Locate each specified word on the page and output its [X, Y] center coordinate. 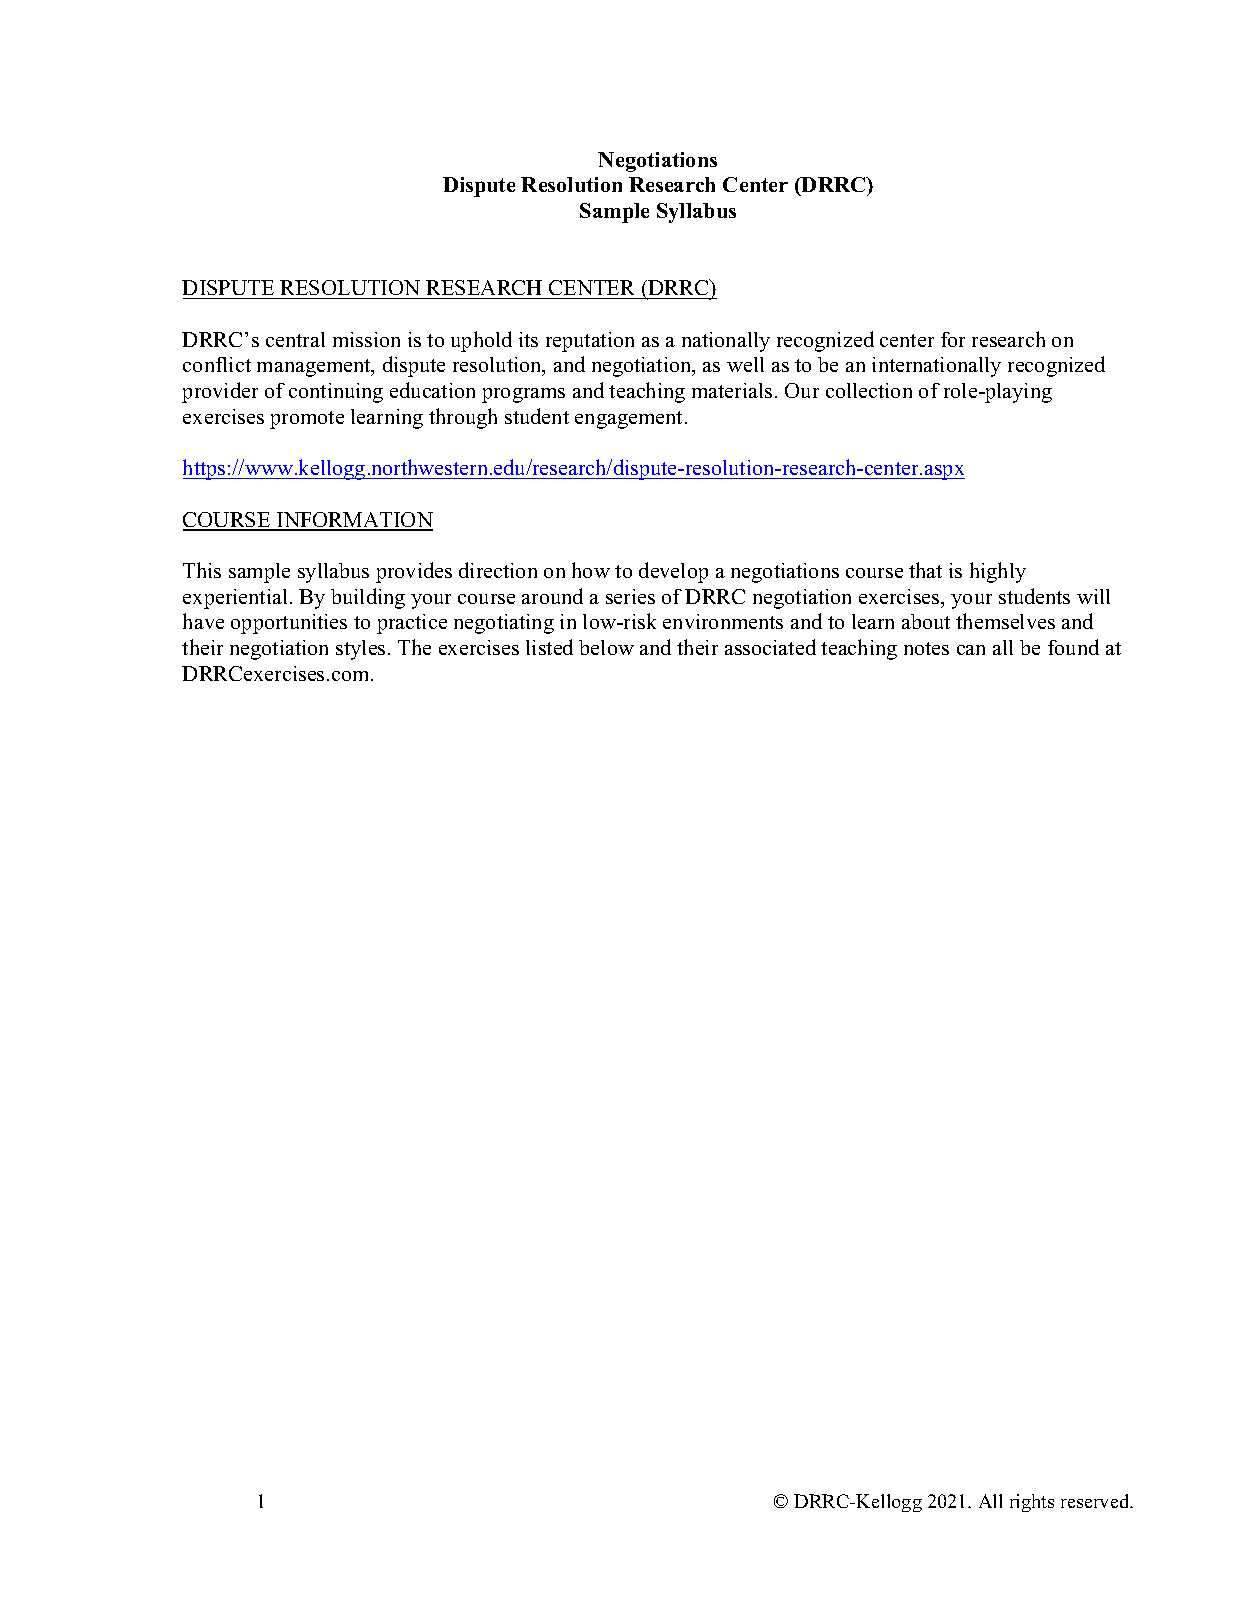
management [315, 368]
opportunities [289, 624]
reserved [1096, 1501]
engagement [628, 420]
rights [1032, 1503]
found [1073, 647]
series [630, 596]
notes [926, 648]
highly [998, 572]
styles [360, 650]
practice [412, 624]
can [971, 650]
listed [549, 647]
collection [869, 390]
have [203, 621]
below [606, 647]
